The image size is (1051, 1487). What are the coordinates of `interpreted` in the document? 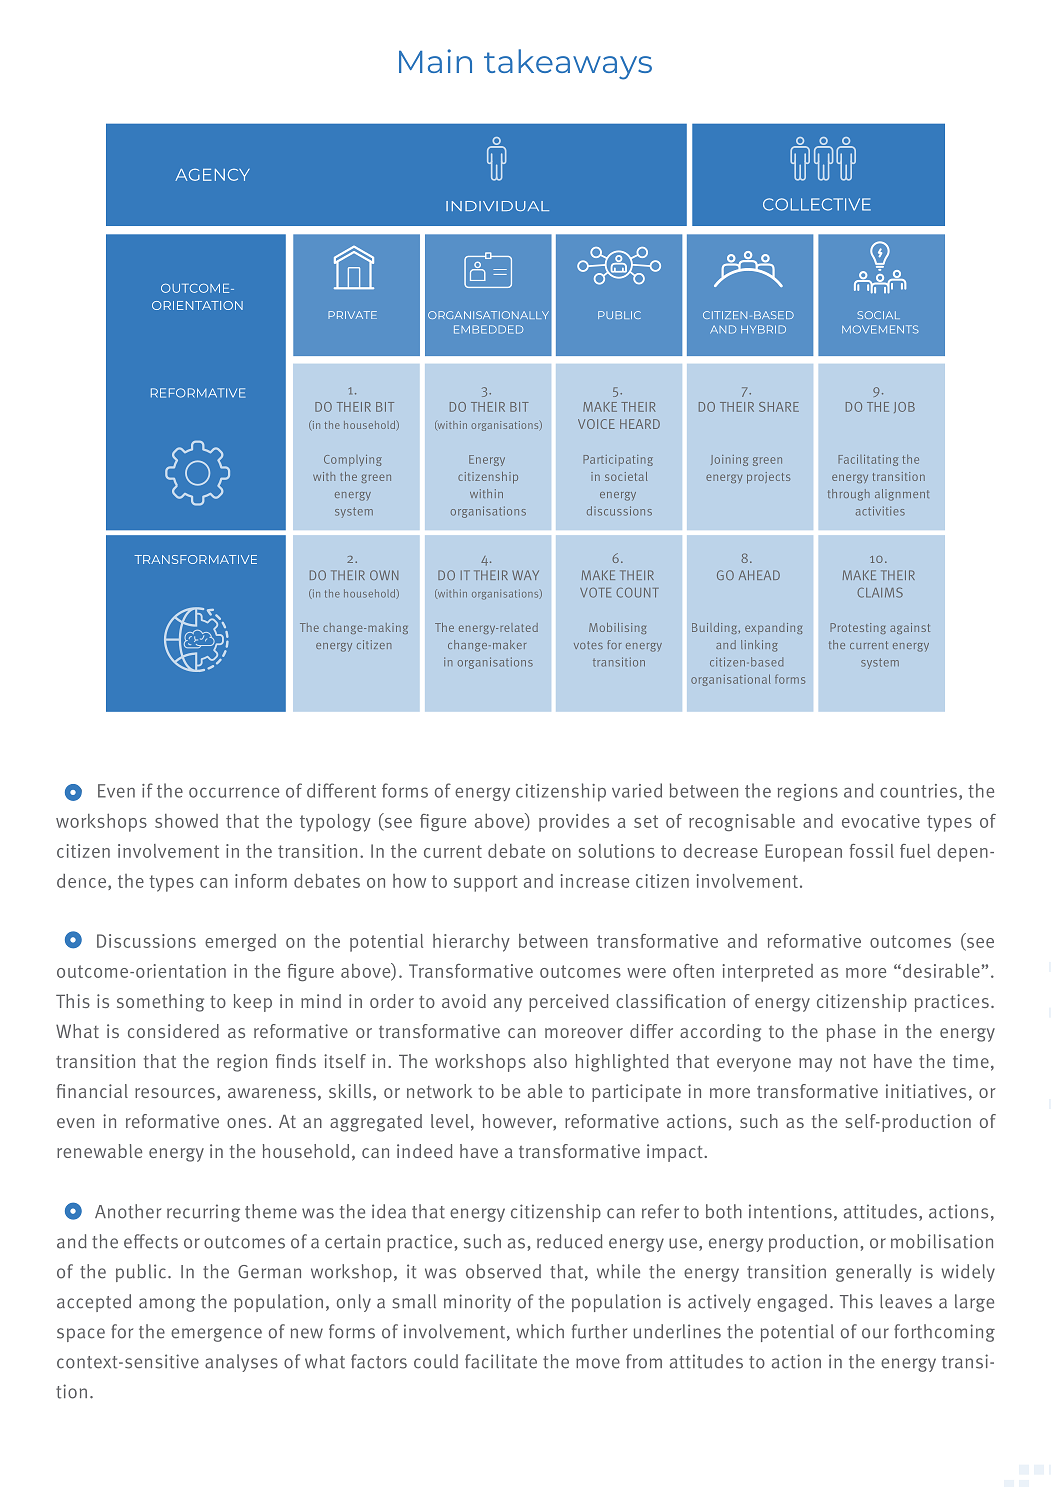 It's located at (767, 973).
